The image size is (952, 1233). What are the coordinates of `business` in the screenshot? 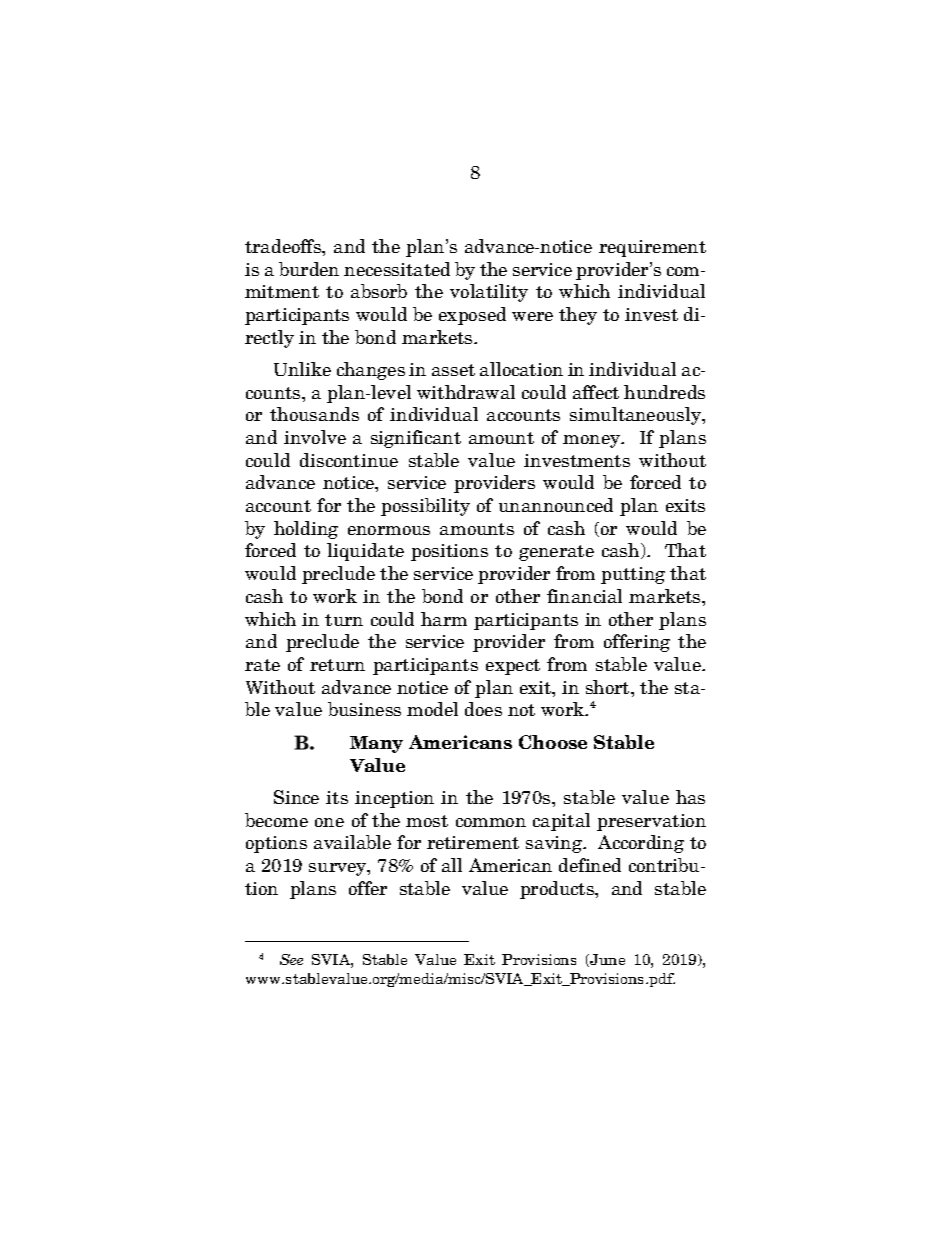 It's located at (364, 709).
